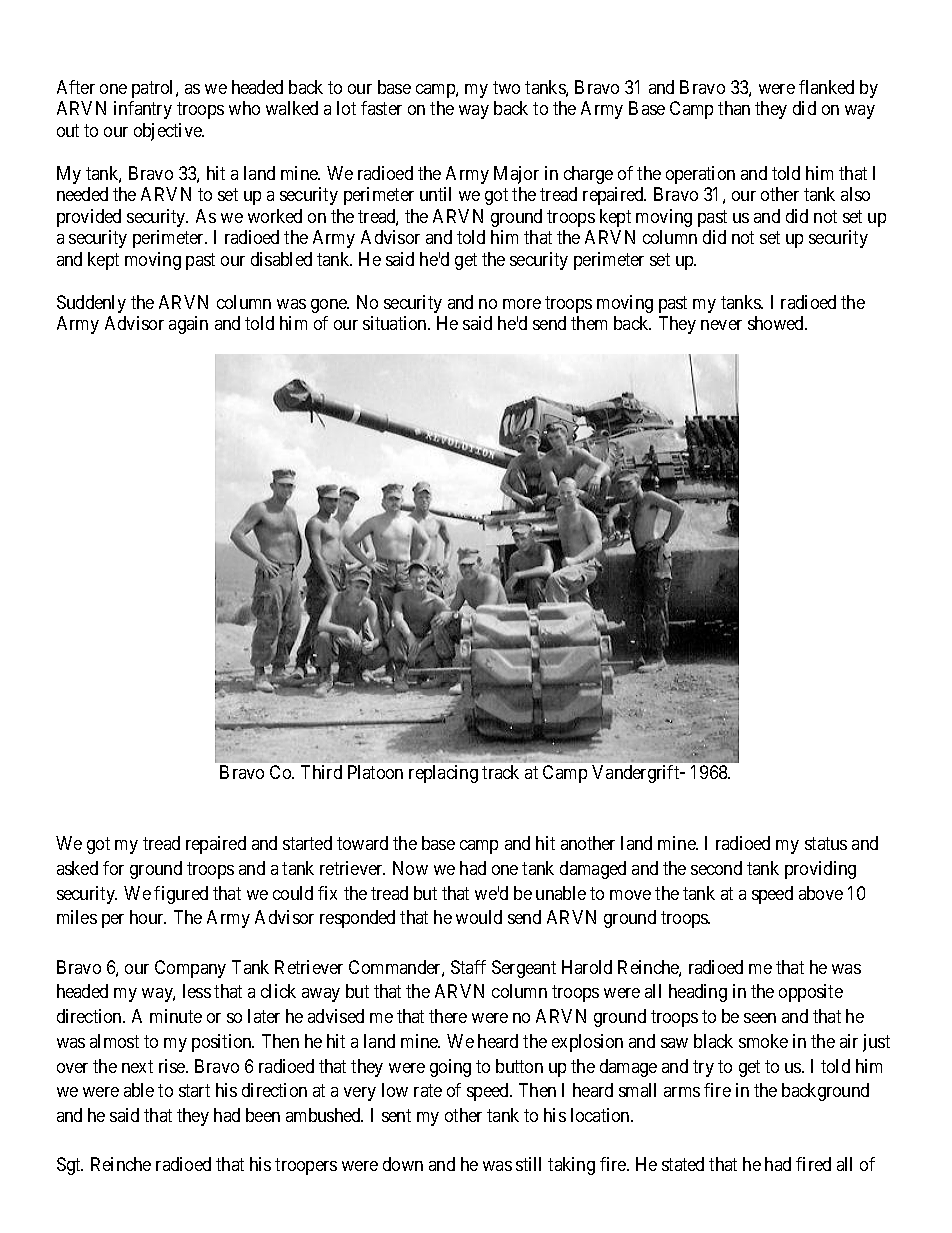  What do you see at coordinates (734, 108) in the screenshot?
I see `than` at bounding box center [734, 108].
